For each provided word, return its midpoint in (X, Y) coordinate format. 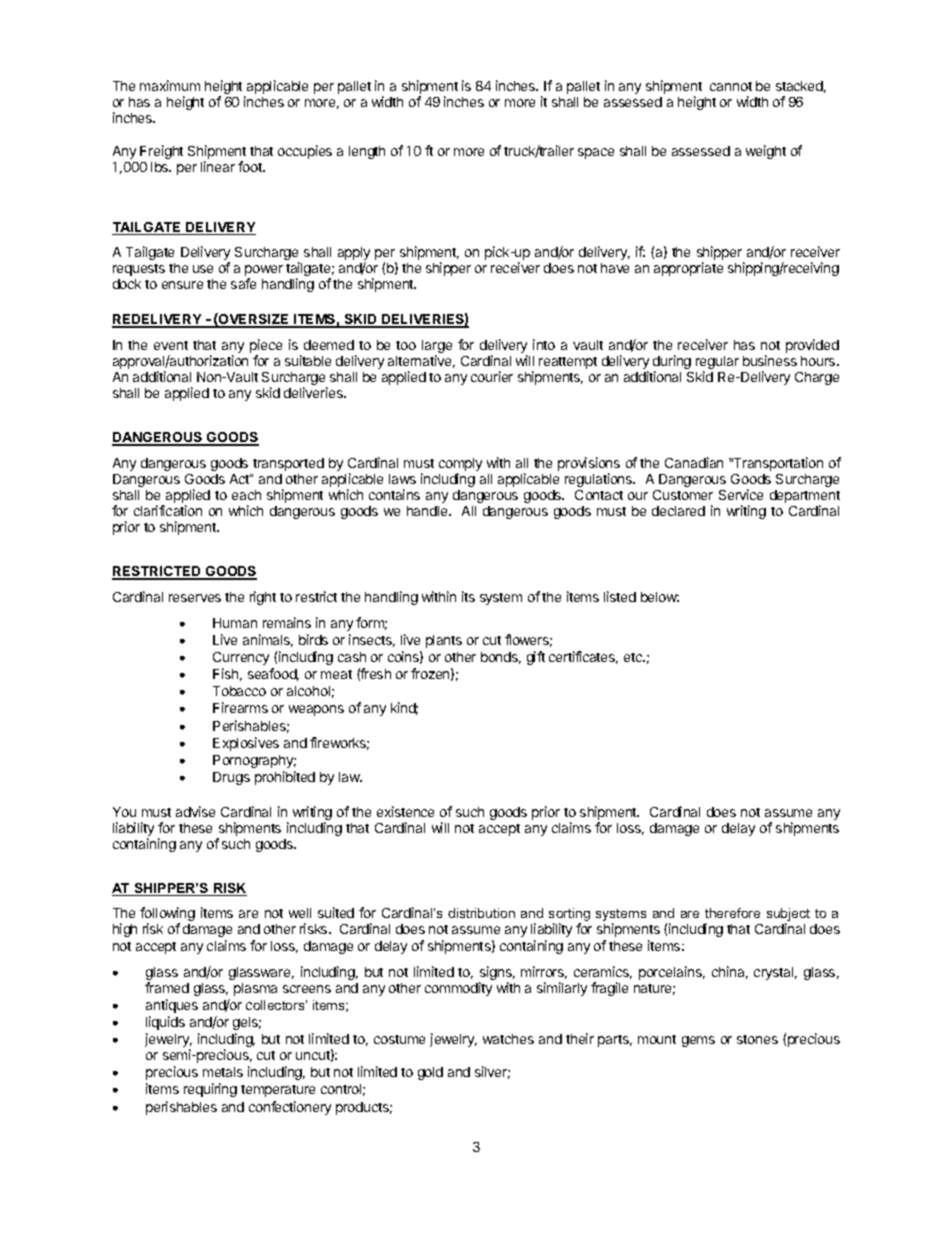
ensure (182, 285)
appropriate (688, 269)
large (437, 348)
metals (223, 1072)
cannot (731, 86)
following (167, 915)
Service (741, 494)
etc (634, 657)
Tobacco (239, 691)
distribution (481, 913)
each (246, 495)
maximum (170, 85)
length (367, 152)
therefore (732, 913)
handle (428, 511)
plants (444, 641)
